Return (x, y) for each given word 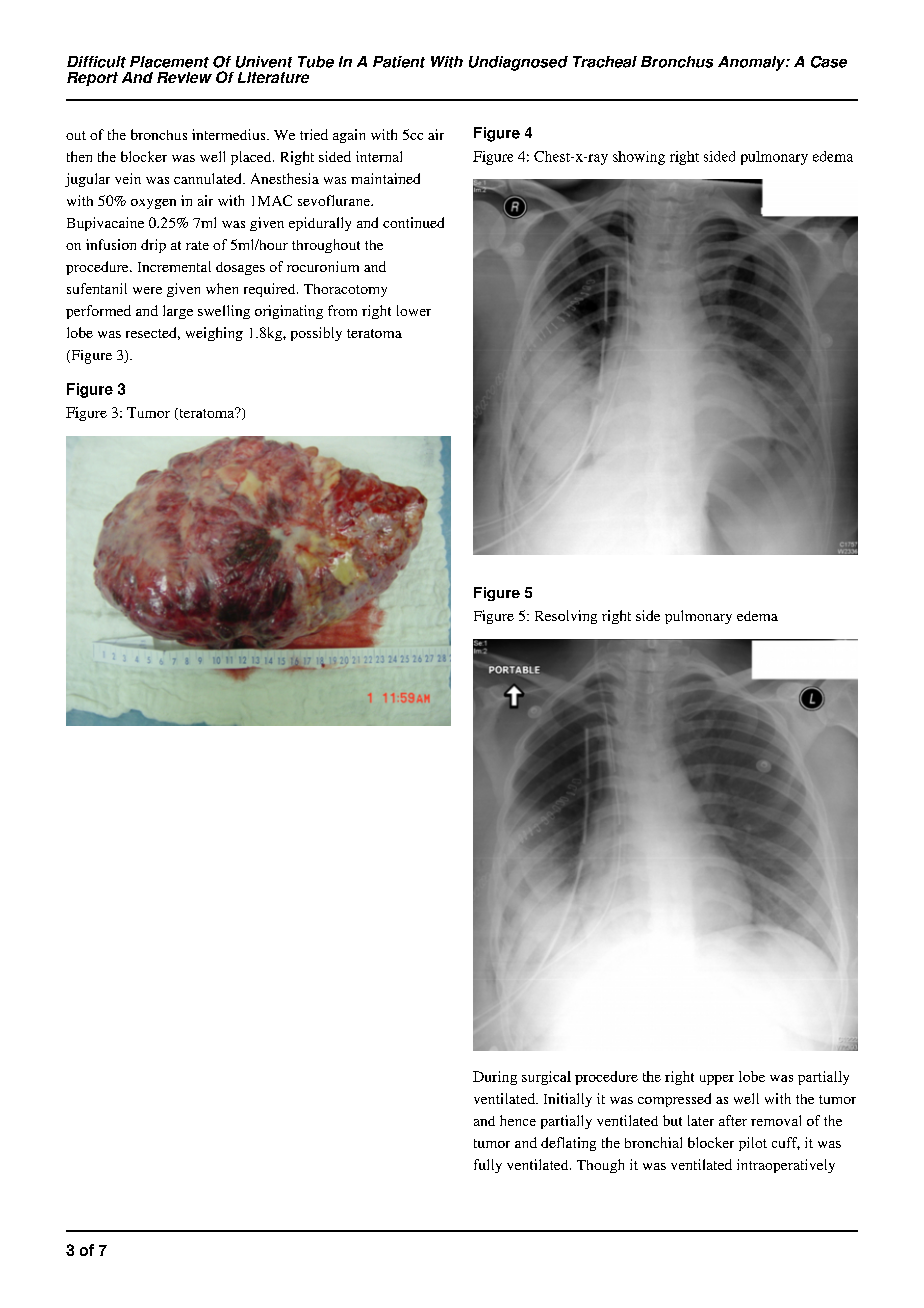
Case (829, 62)
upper (717, 1080)
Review (184, 77)
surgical (546, 1078)
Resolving (566, 617)
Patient (399, 62)
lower (414, 310)
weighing (214, 334)
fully (488, 1166)
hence (518, 1120)
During (495, 1078)
